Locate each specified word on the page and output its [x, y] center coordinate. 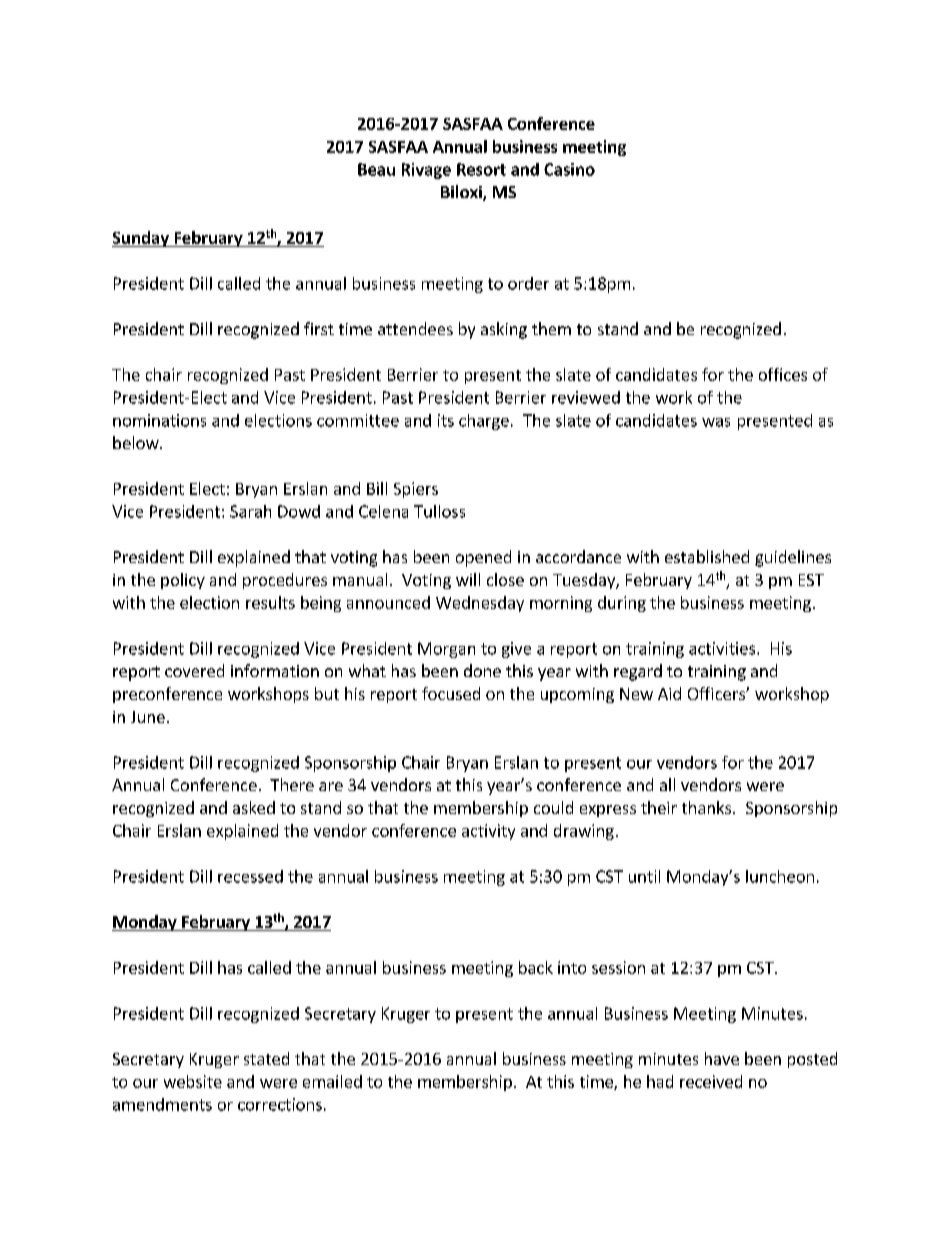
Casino [569, 169]
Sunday [141, 239]
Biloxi [462, 193]
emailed [332, 1081]
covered [194, 670]
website [193, 1081]
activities [723, 648]
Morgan [446, 650]
